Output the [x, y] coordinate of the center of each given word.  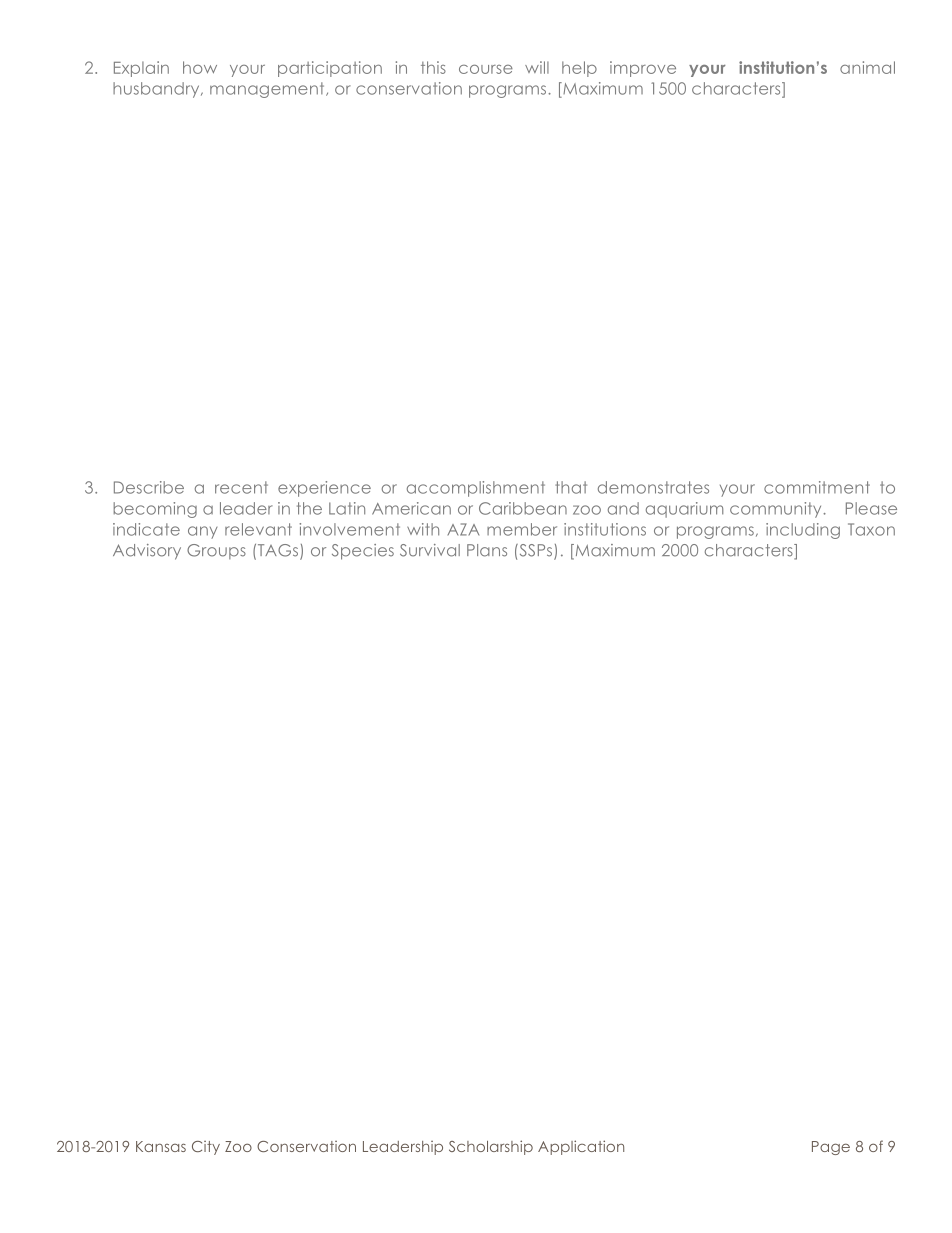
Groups [216, 551]
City [206, 1148]
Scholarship [491, 1147]
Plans [487, 550]
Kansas [161, 1146]
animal [867, 67]
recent [241, 487]
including [803, 531]
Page [831, 1148]
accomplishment [476, 489]
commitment [817, 487]
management [268, 90]
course [486, 69]
